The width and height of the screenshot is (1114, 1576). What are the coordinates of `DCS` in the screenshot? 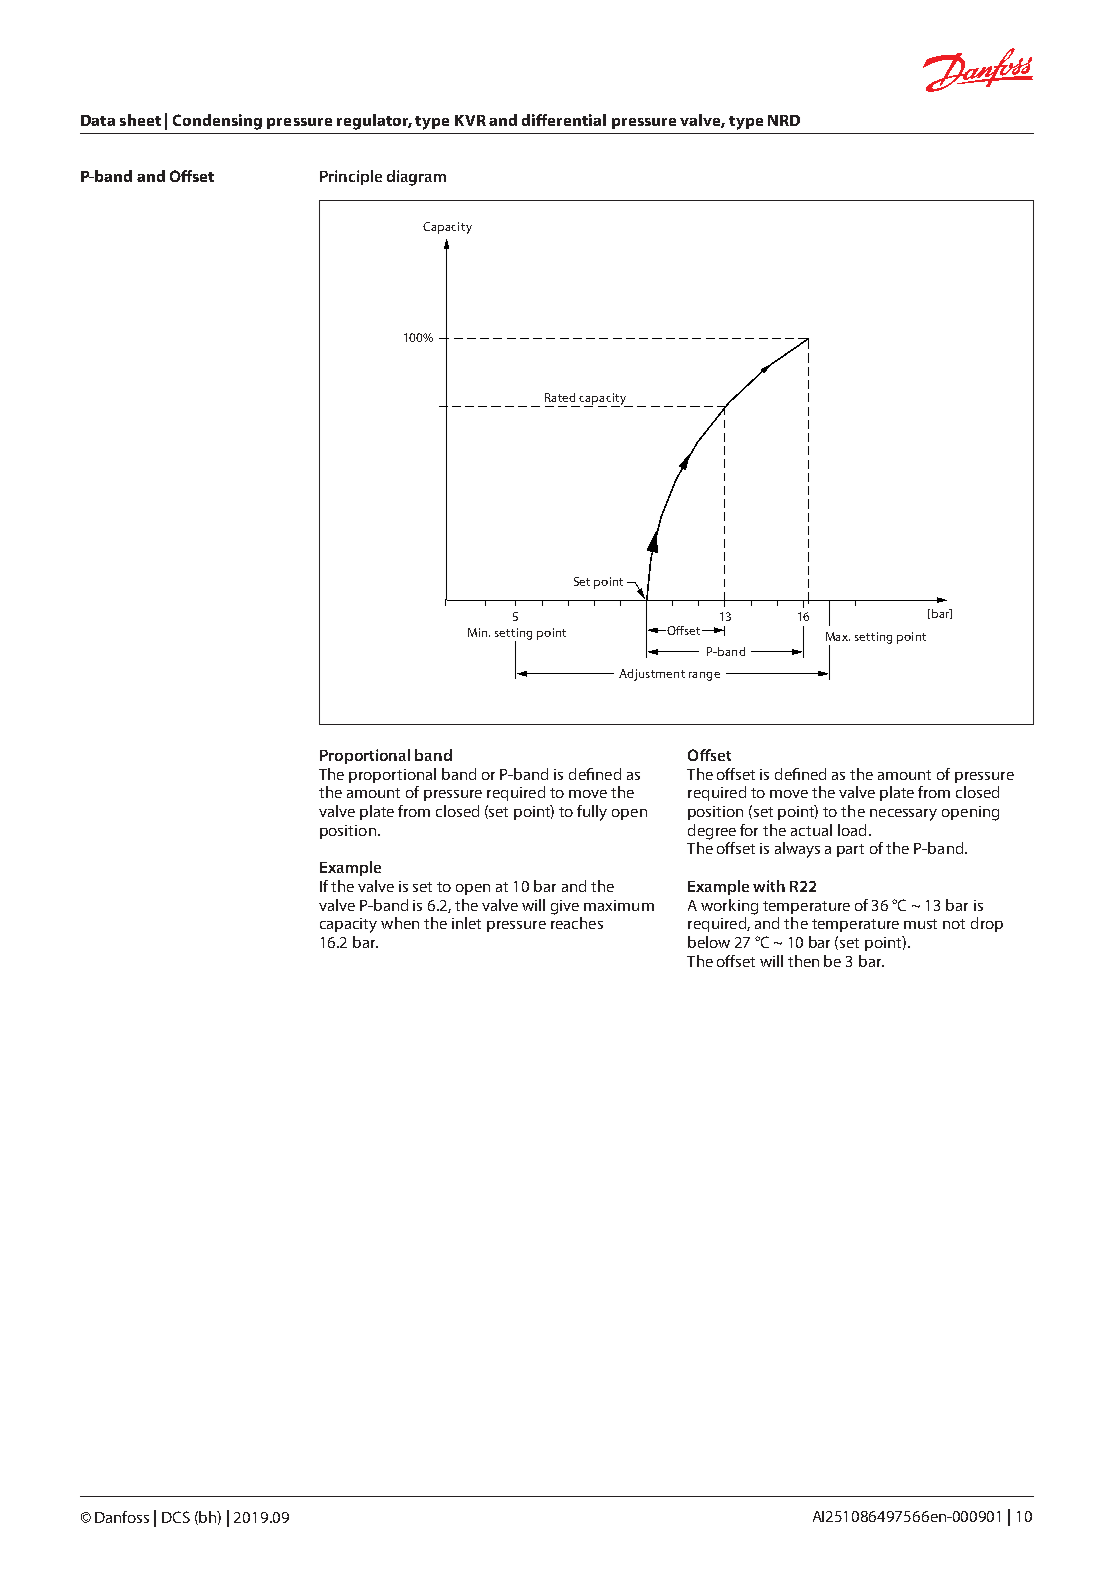 It's located at (176, 1517).
